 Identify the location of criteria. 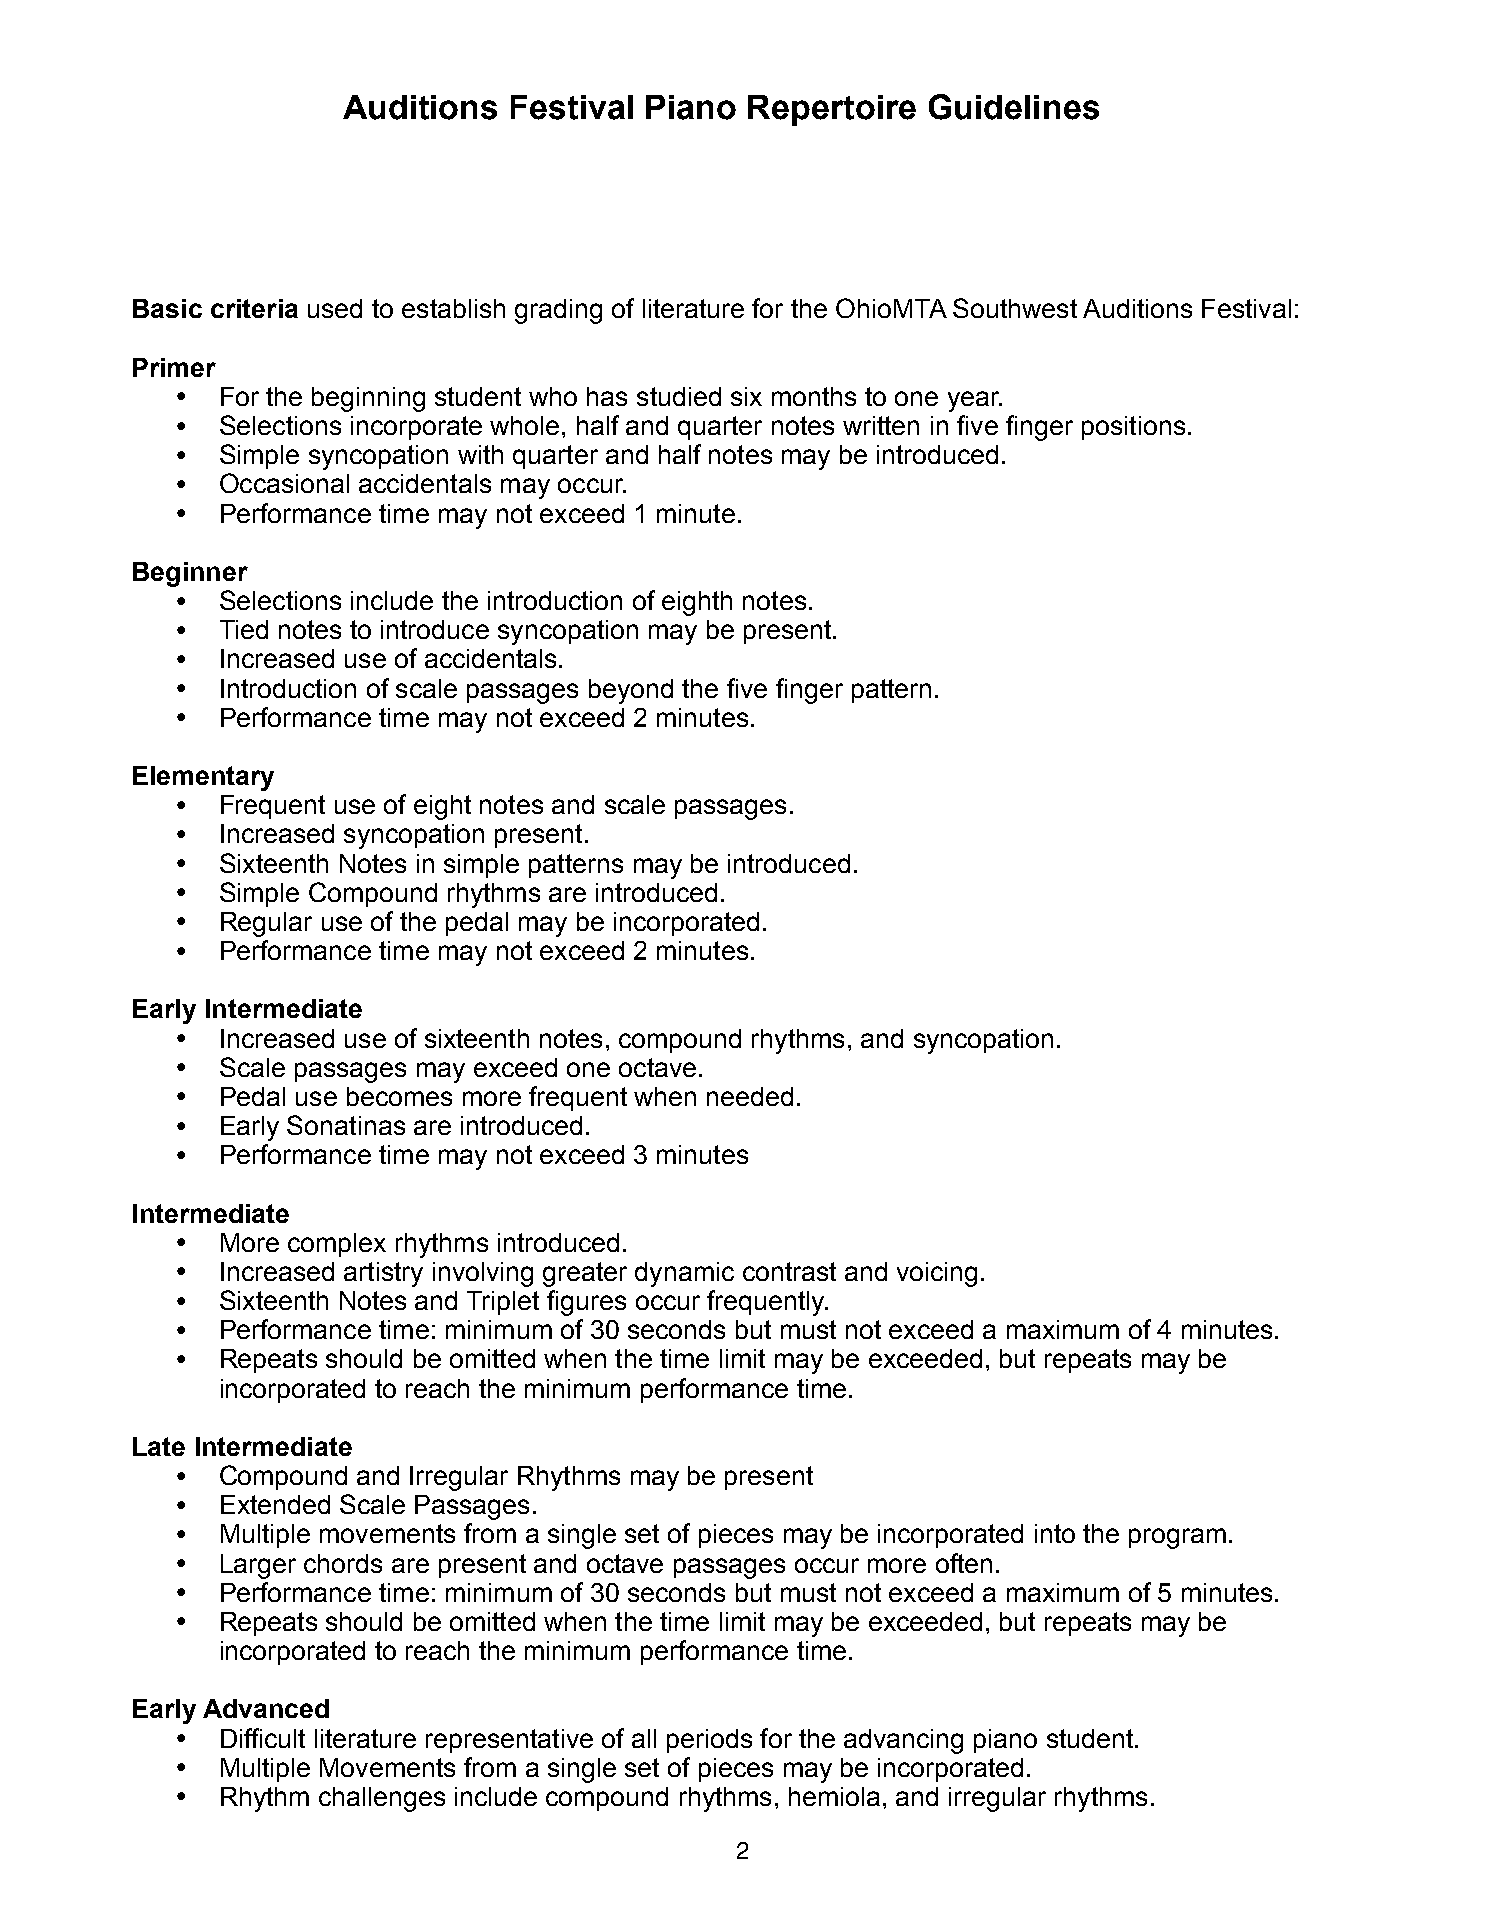
(254, 308).
